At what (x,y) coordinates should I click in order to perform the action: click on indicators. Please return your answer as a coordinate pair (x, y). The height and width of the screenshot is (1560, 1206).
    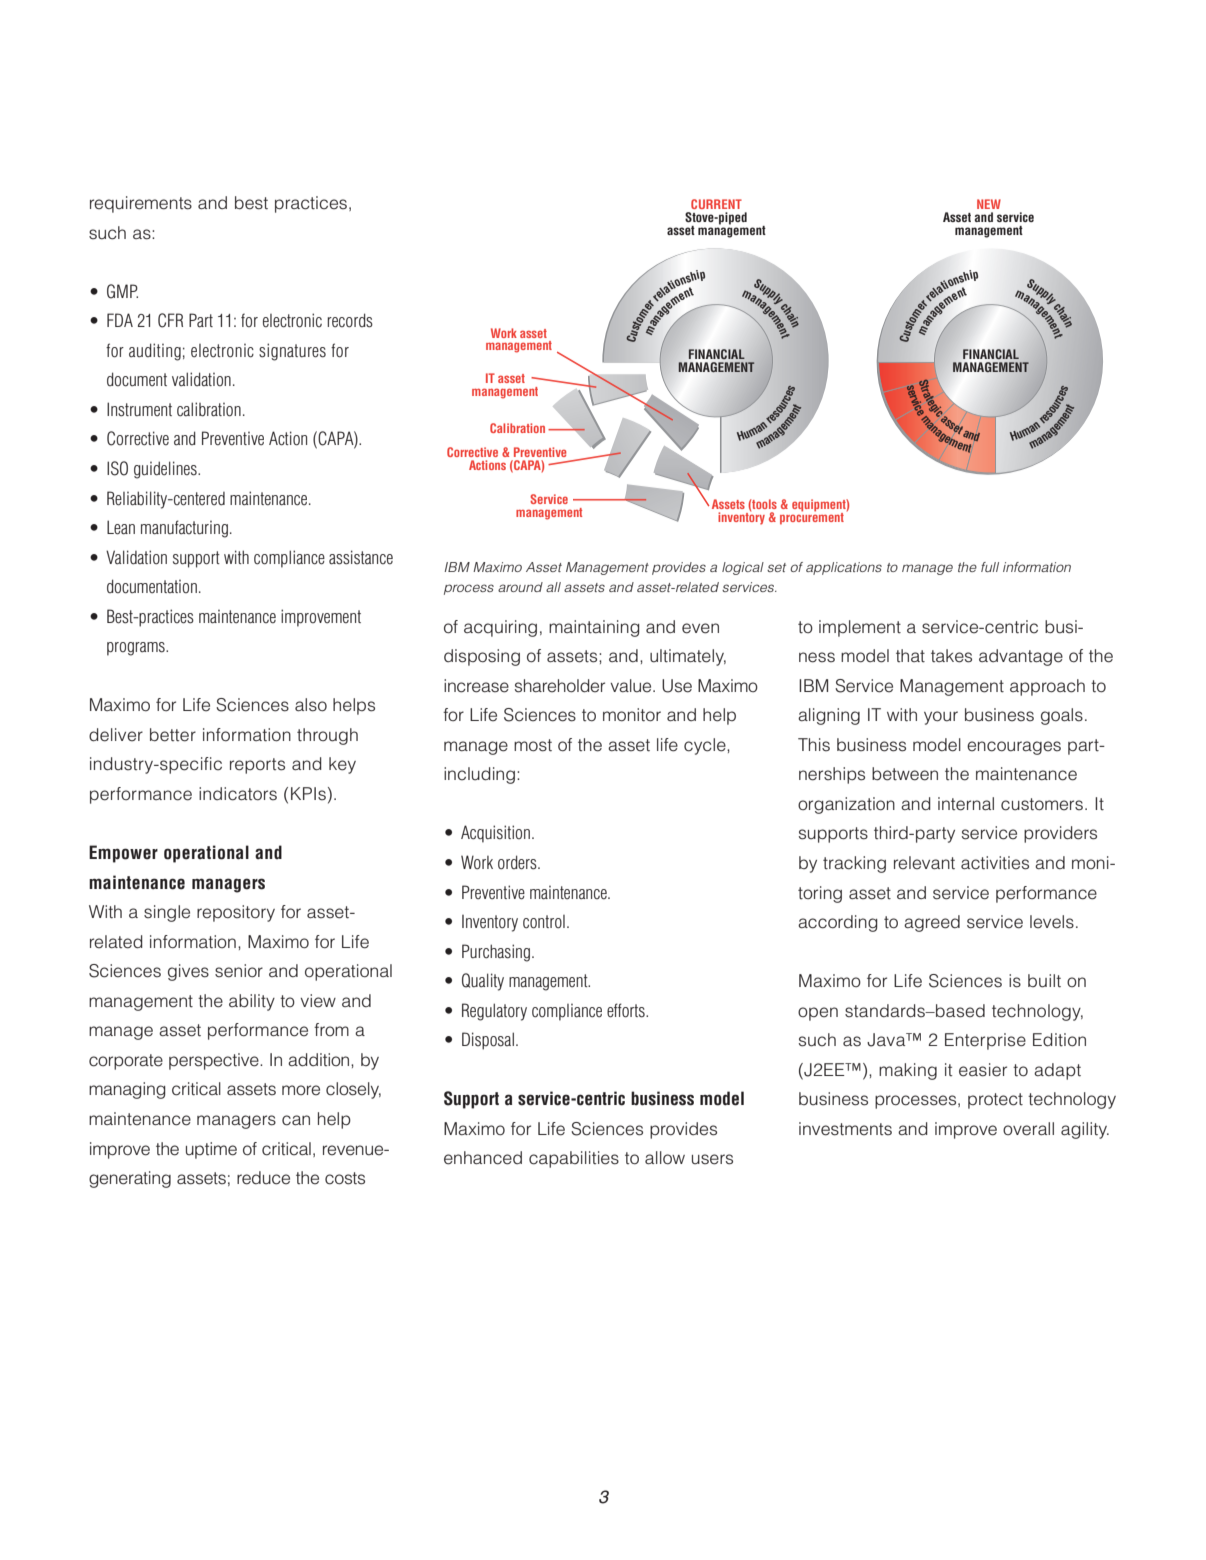
    Looking at the image, I should click on (238, 794).
